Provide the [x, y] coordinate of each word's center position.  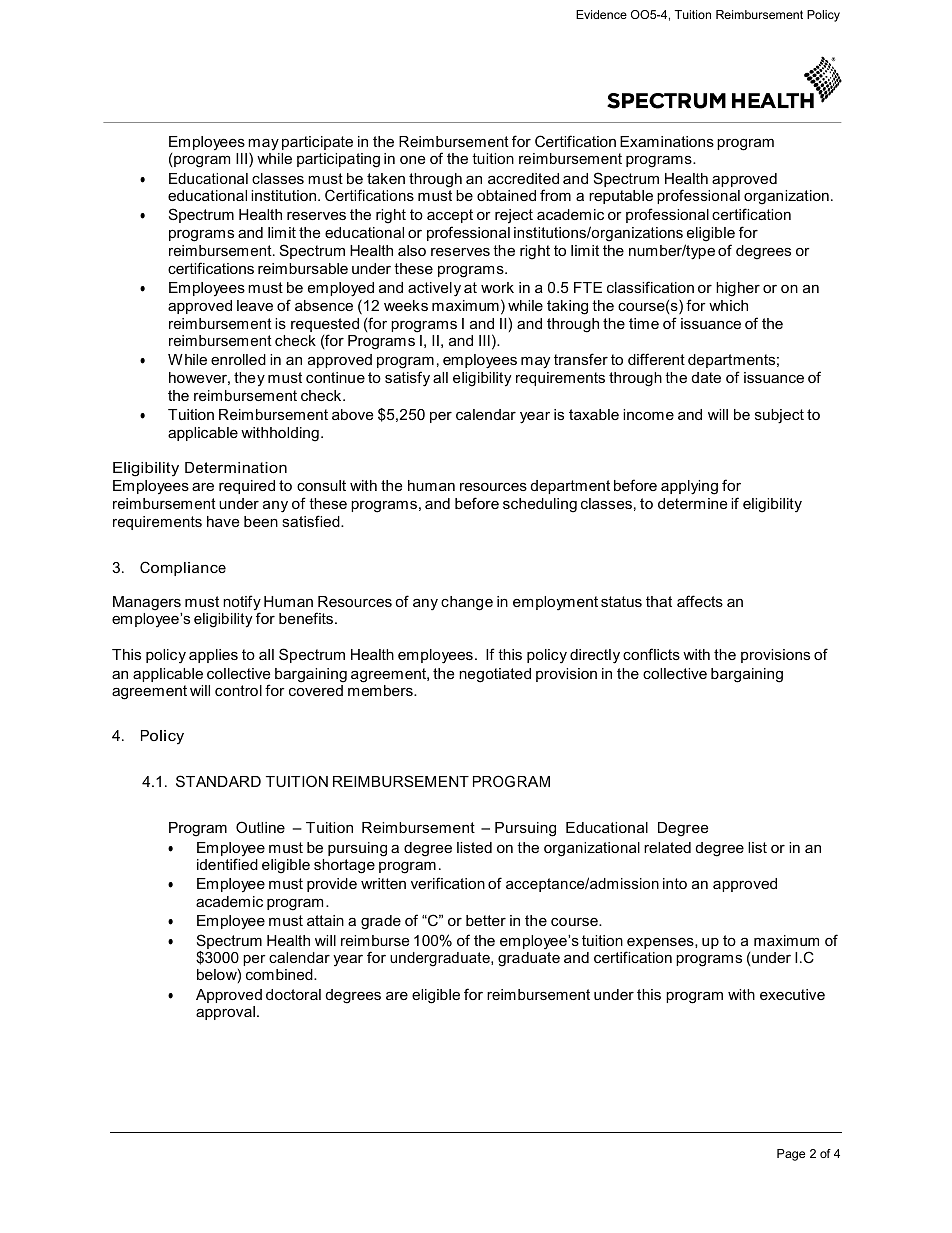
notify [242, 604]
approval [225, 1013]
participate [317, 143]
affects [700, 601]
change [467, 603]
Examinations [667, 141]
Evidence [601, 14]
